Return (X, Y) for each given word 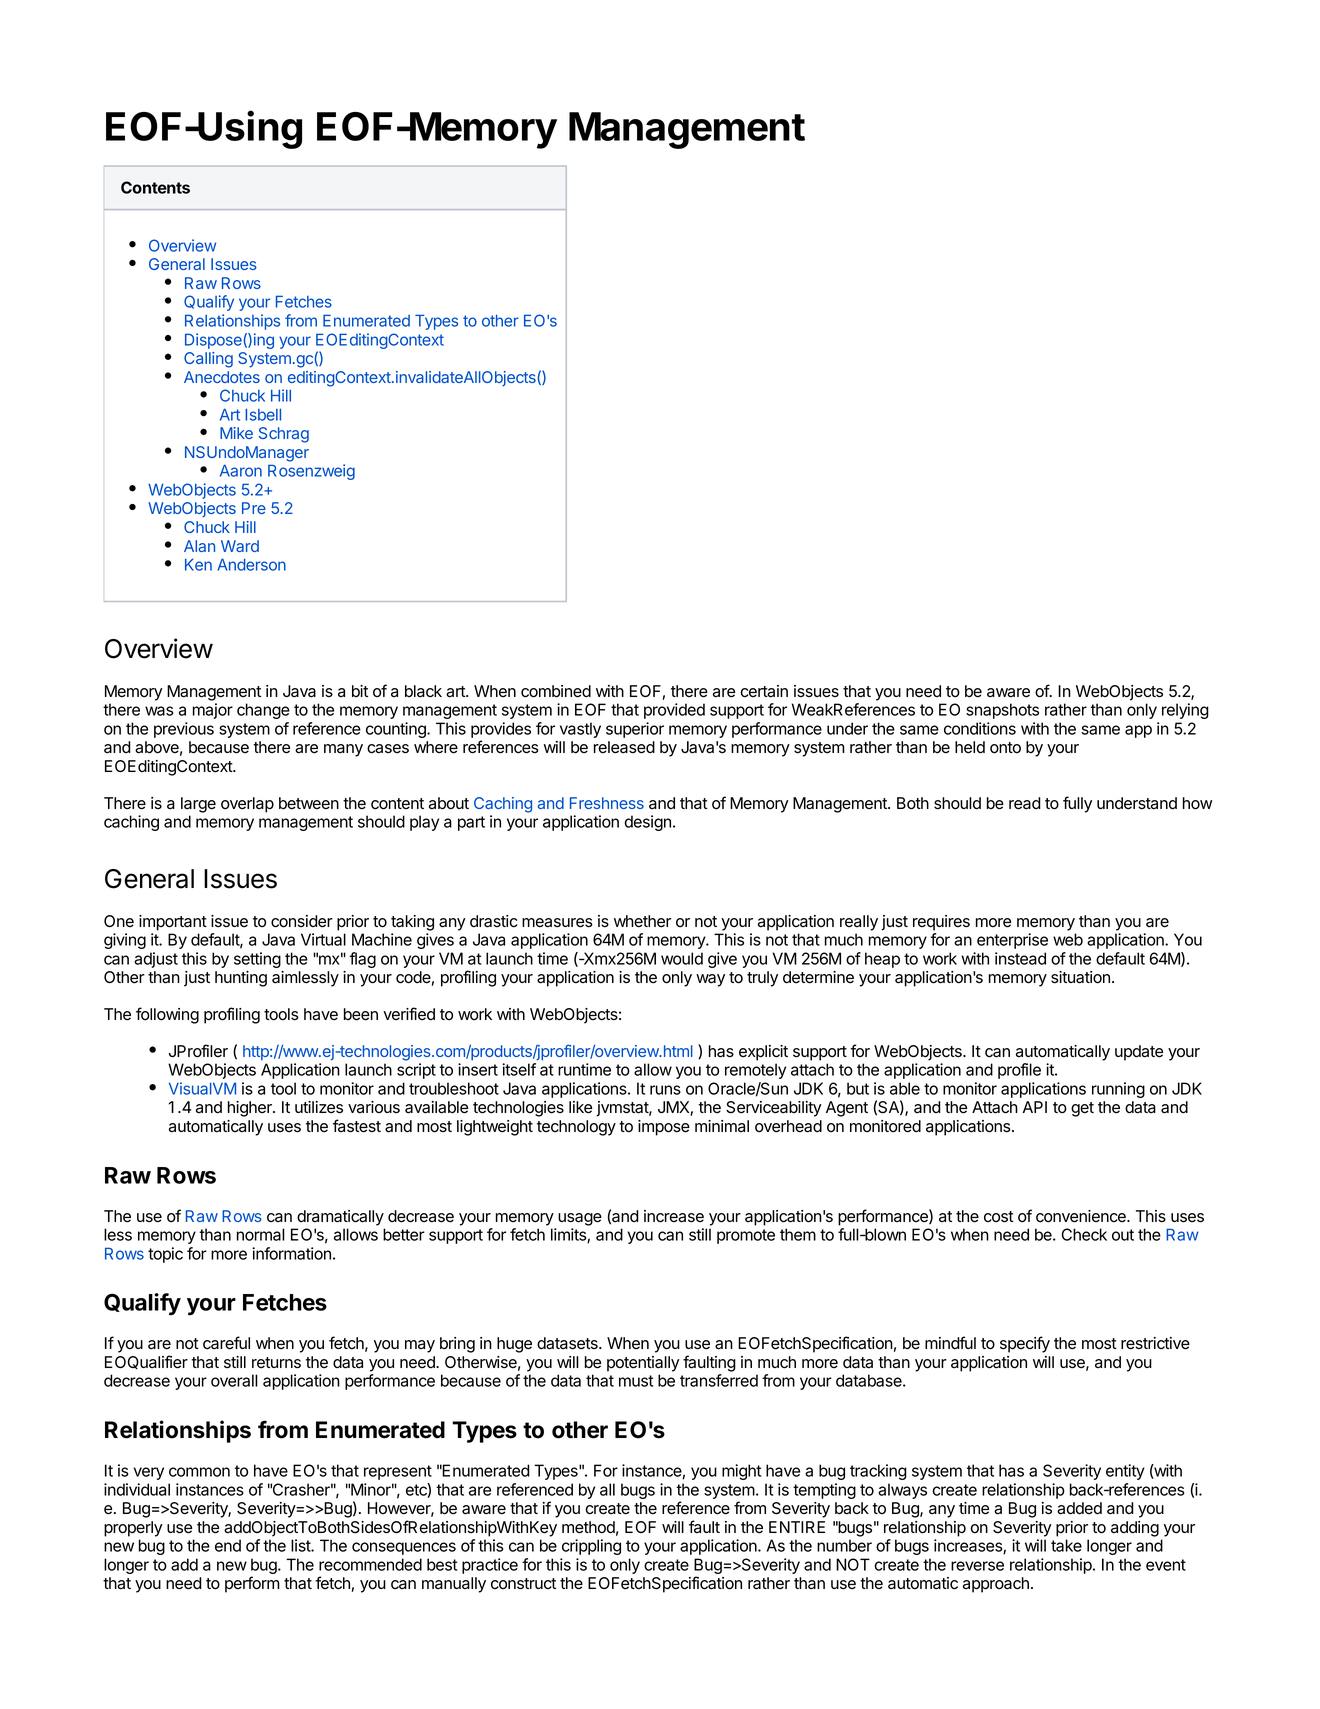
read (1025, 803)
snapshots (1002, 711)
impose (664, 1128)
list (301, 1545)
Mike (236, 433)
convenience (1082, 1216)
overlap (247, 805)
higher (251, 1109)
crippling (591, 1547)
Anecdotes (222, 377)
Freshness (607, 803)
